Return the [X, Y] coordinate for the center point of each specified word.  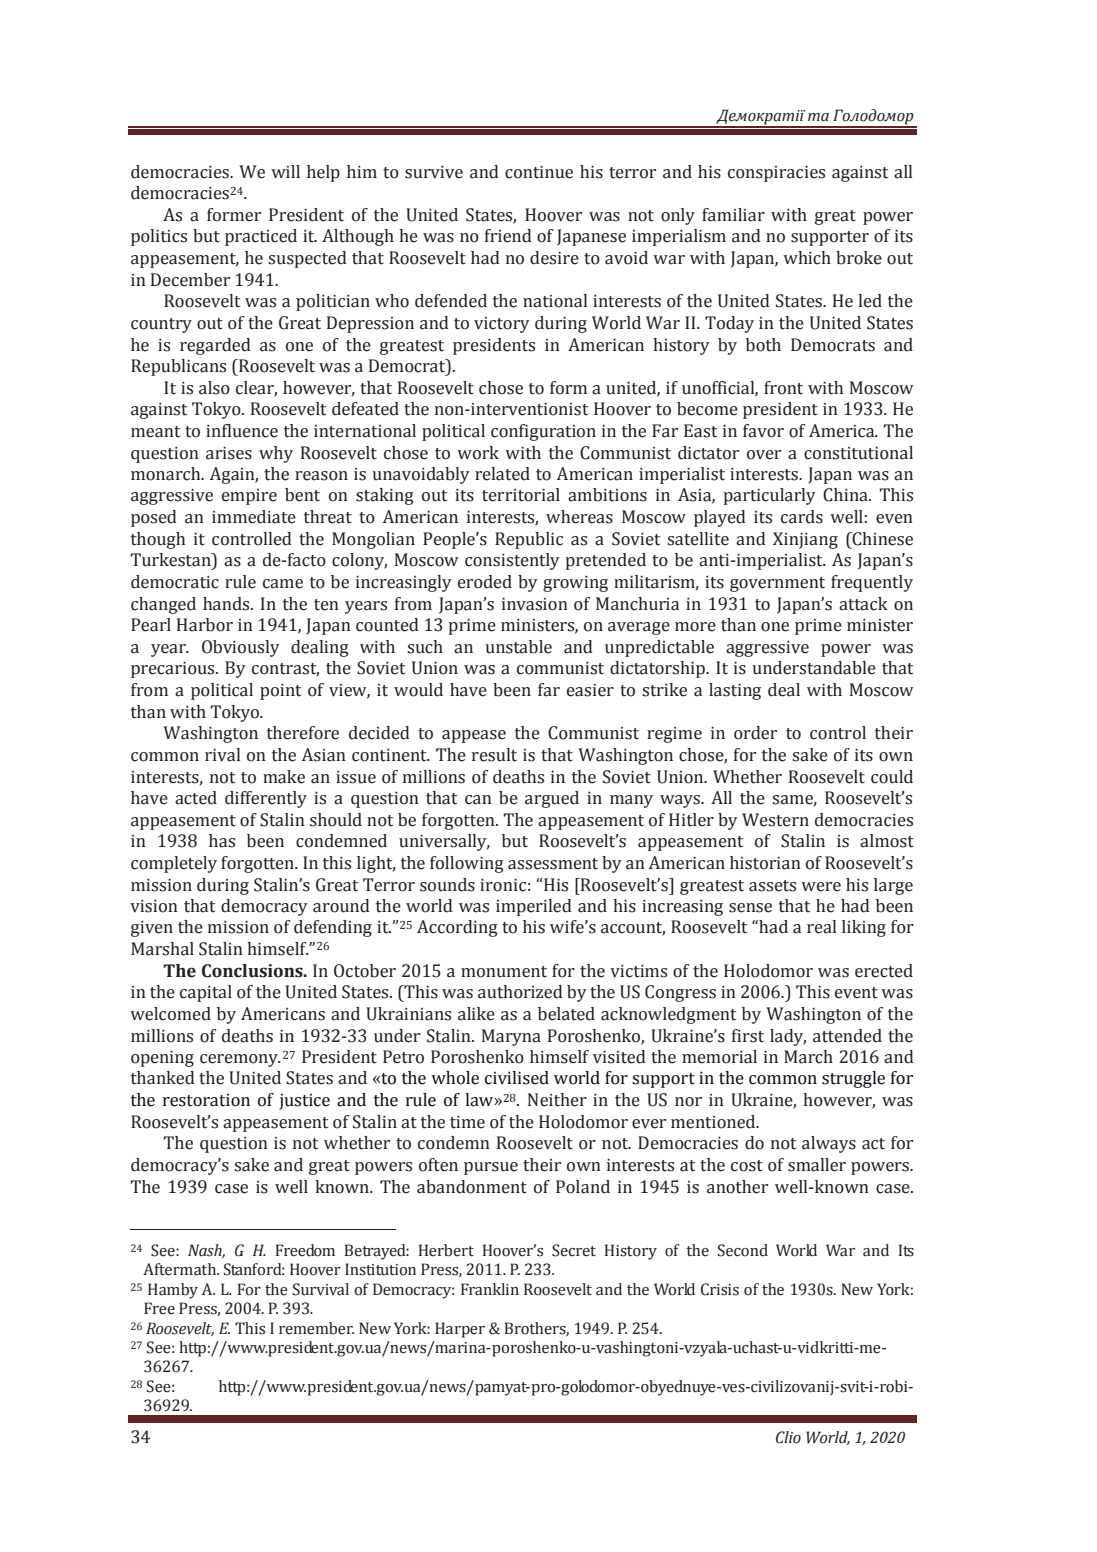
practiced [261, 237]
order [755, 733]
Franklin [490, 1289]
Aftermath [181, 1269]
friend [508, 236]
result [494, 755]
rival [222, 755]
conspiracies [776, 174]
